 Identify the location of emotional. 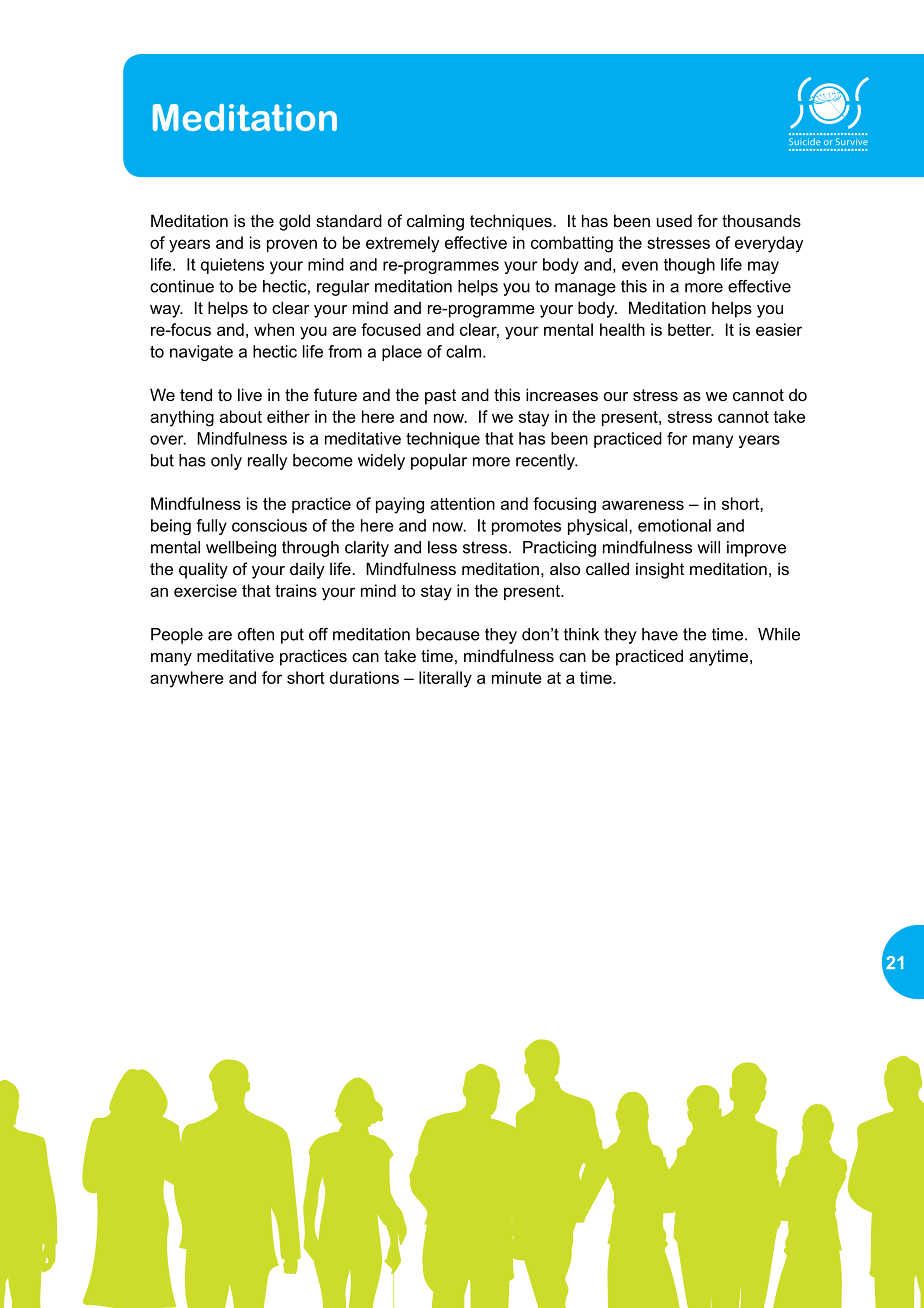
(674, 525).
